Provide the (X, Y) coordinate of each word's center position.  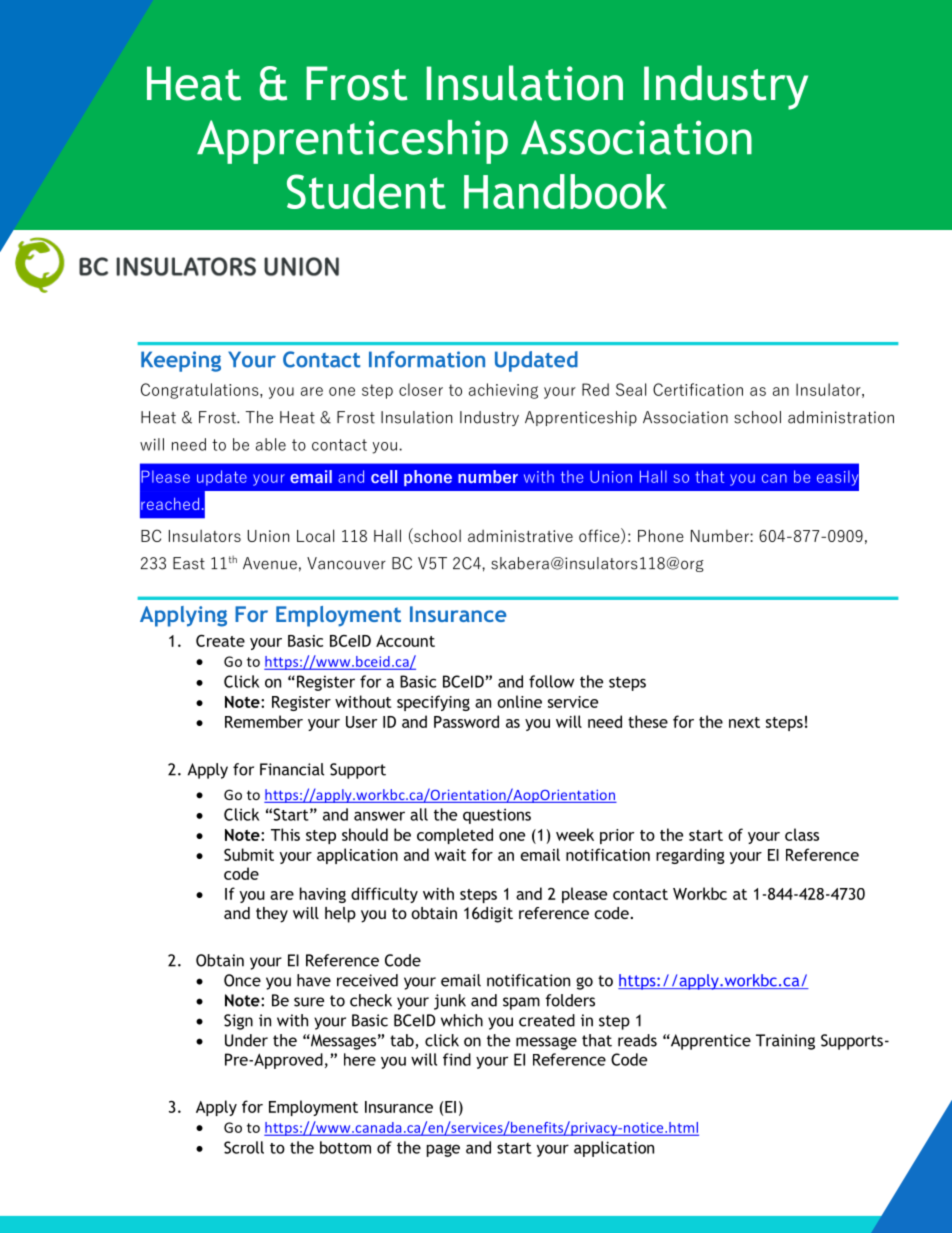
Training (785, 1042)
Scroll (244, 1147)
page (443, 1150)
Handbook (565, 191)
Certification (698, 389)
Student (366, 191)
